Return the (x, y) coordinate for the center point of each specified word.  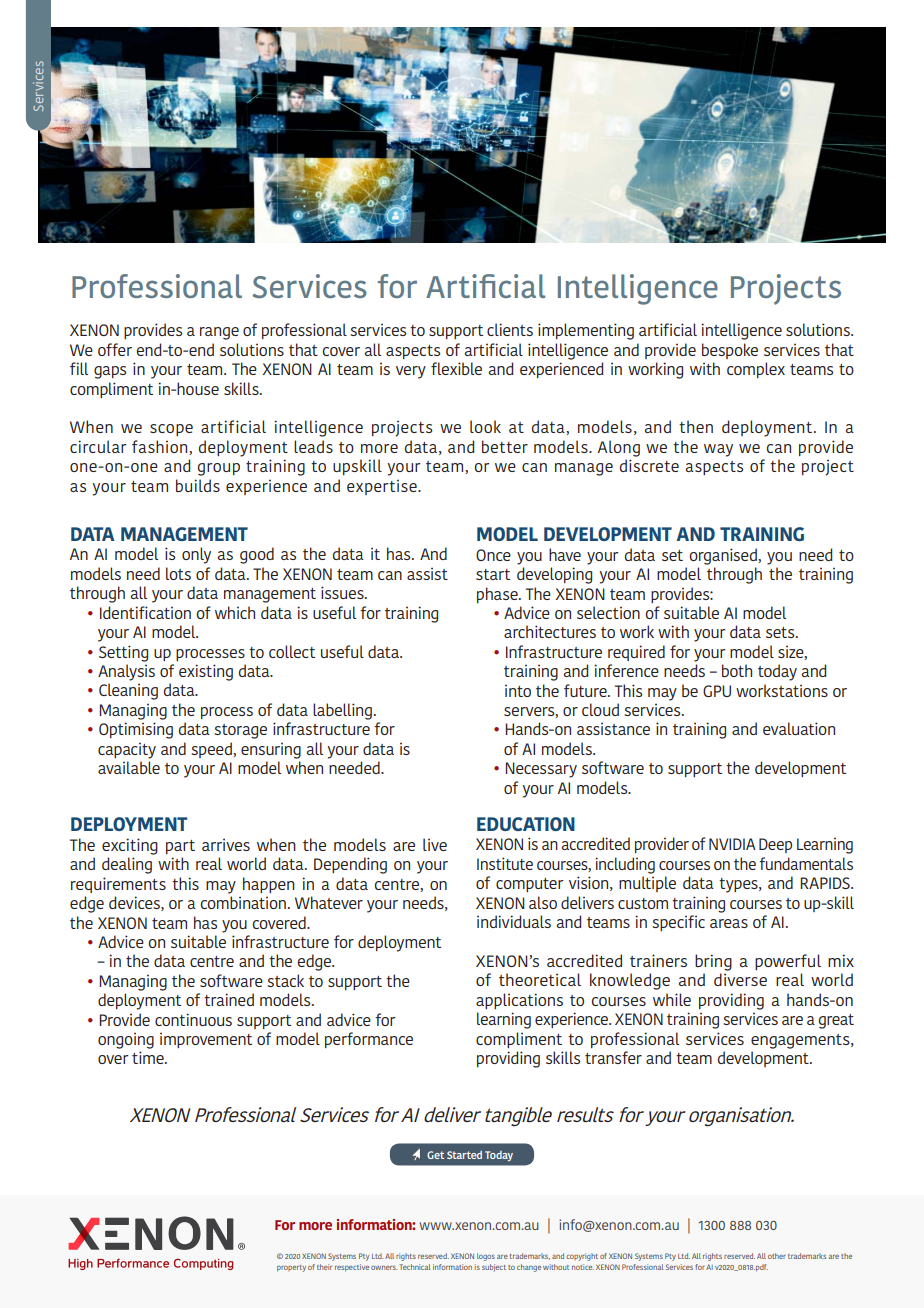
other (777, 1256)
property (291, 1268)
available (129, 767)
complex (756, 370)
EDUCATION (526, 824)
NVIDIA (732, 844)
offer (115, 349)
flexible (456, 368)
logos (486, 1257)
